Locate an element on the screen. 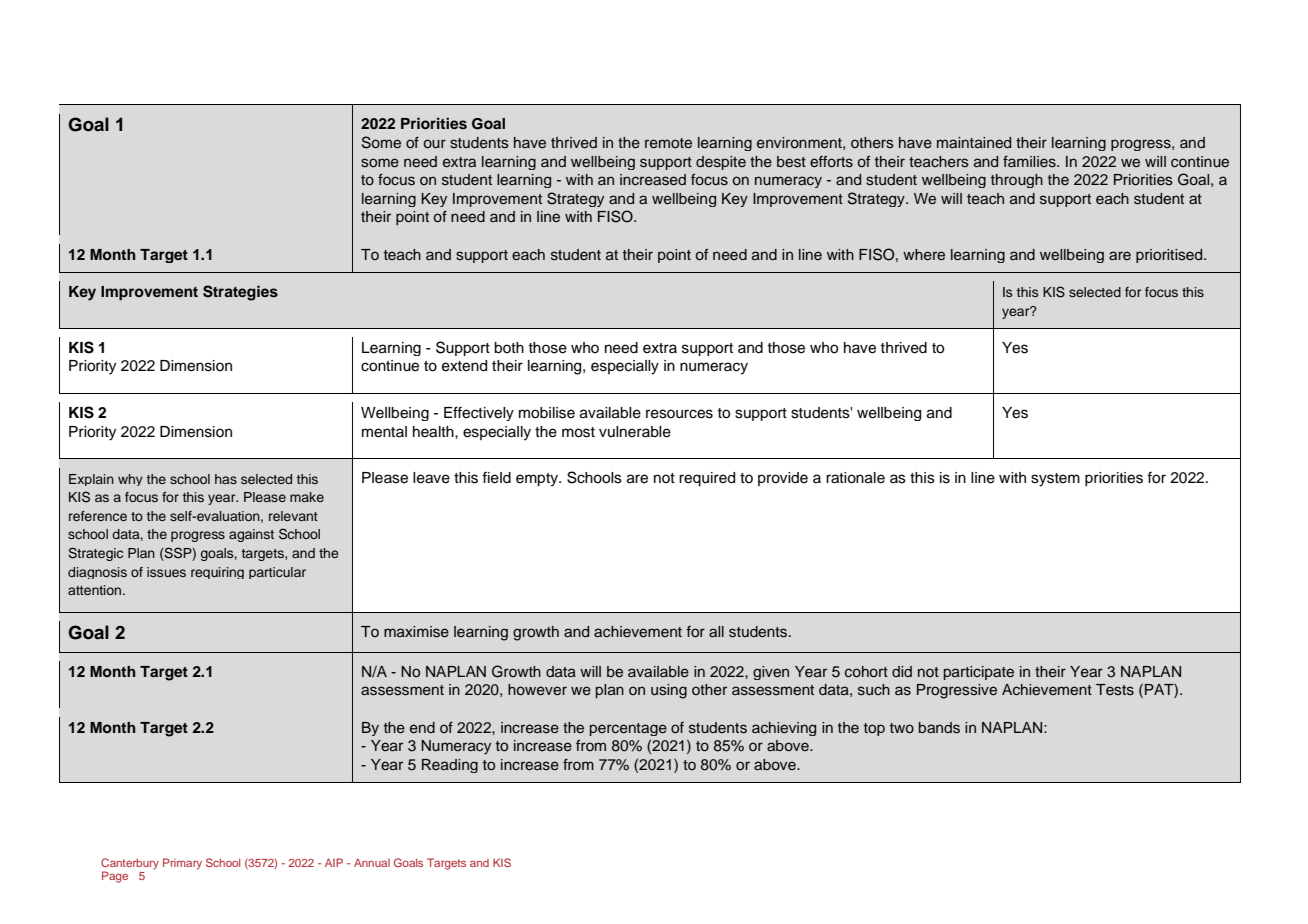 The width and height of the screenshot is (1308, 924). resources is located at coordinates (679, 414).
